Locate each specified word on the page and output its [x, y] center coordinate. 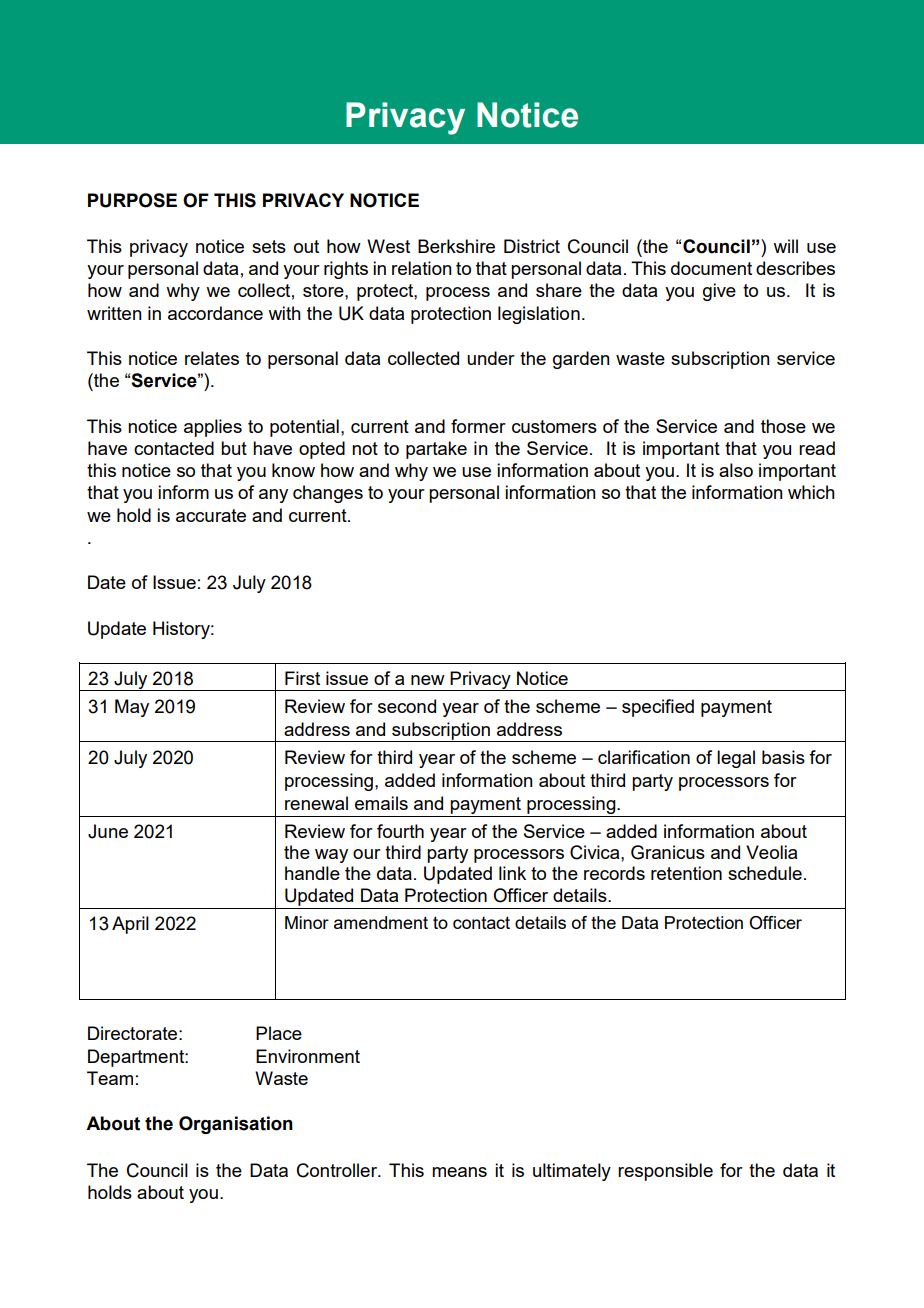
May [132, 708]
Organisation [236, 1125]
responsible [665, 1172]
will [785, 246]
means [459, 1172]
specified [658, 708]
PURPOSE [132, 200]
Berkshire [456, 246]
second [407, 706]
